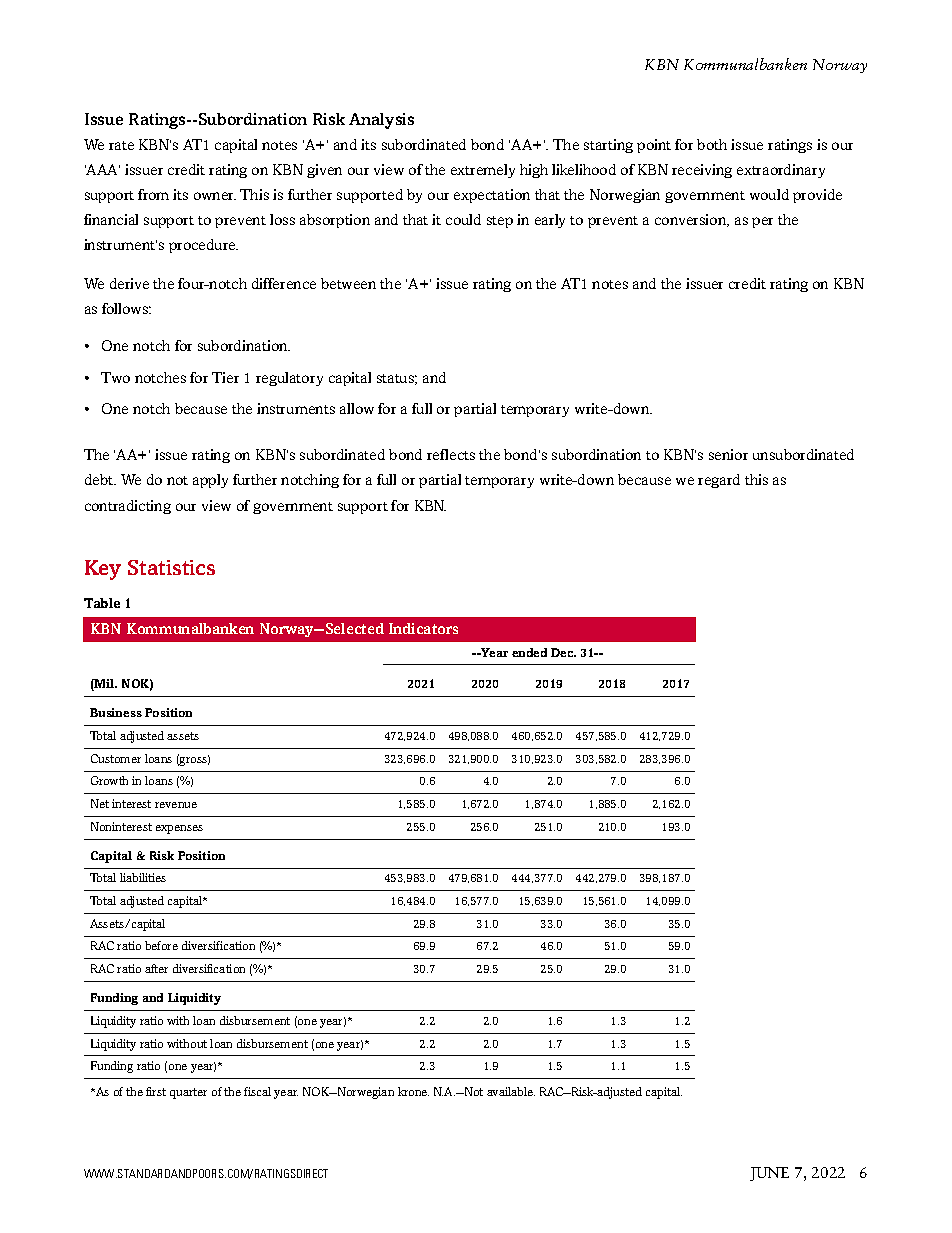 This screenshot has height=1233, width=952. What do you see at coordinates (563, 652) in the screenshot?
I see `Dec` at bounding box center [563, 652].
